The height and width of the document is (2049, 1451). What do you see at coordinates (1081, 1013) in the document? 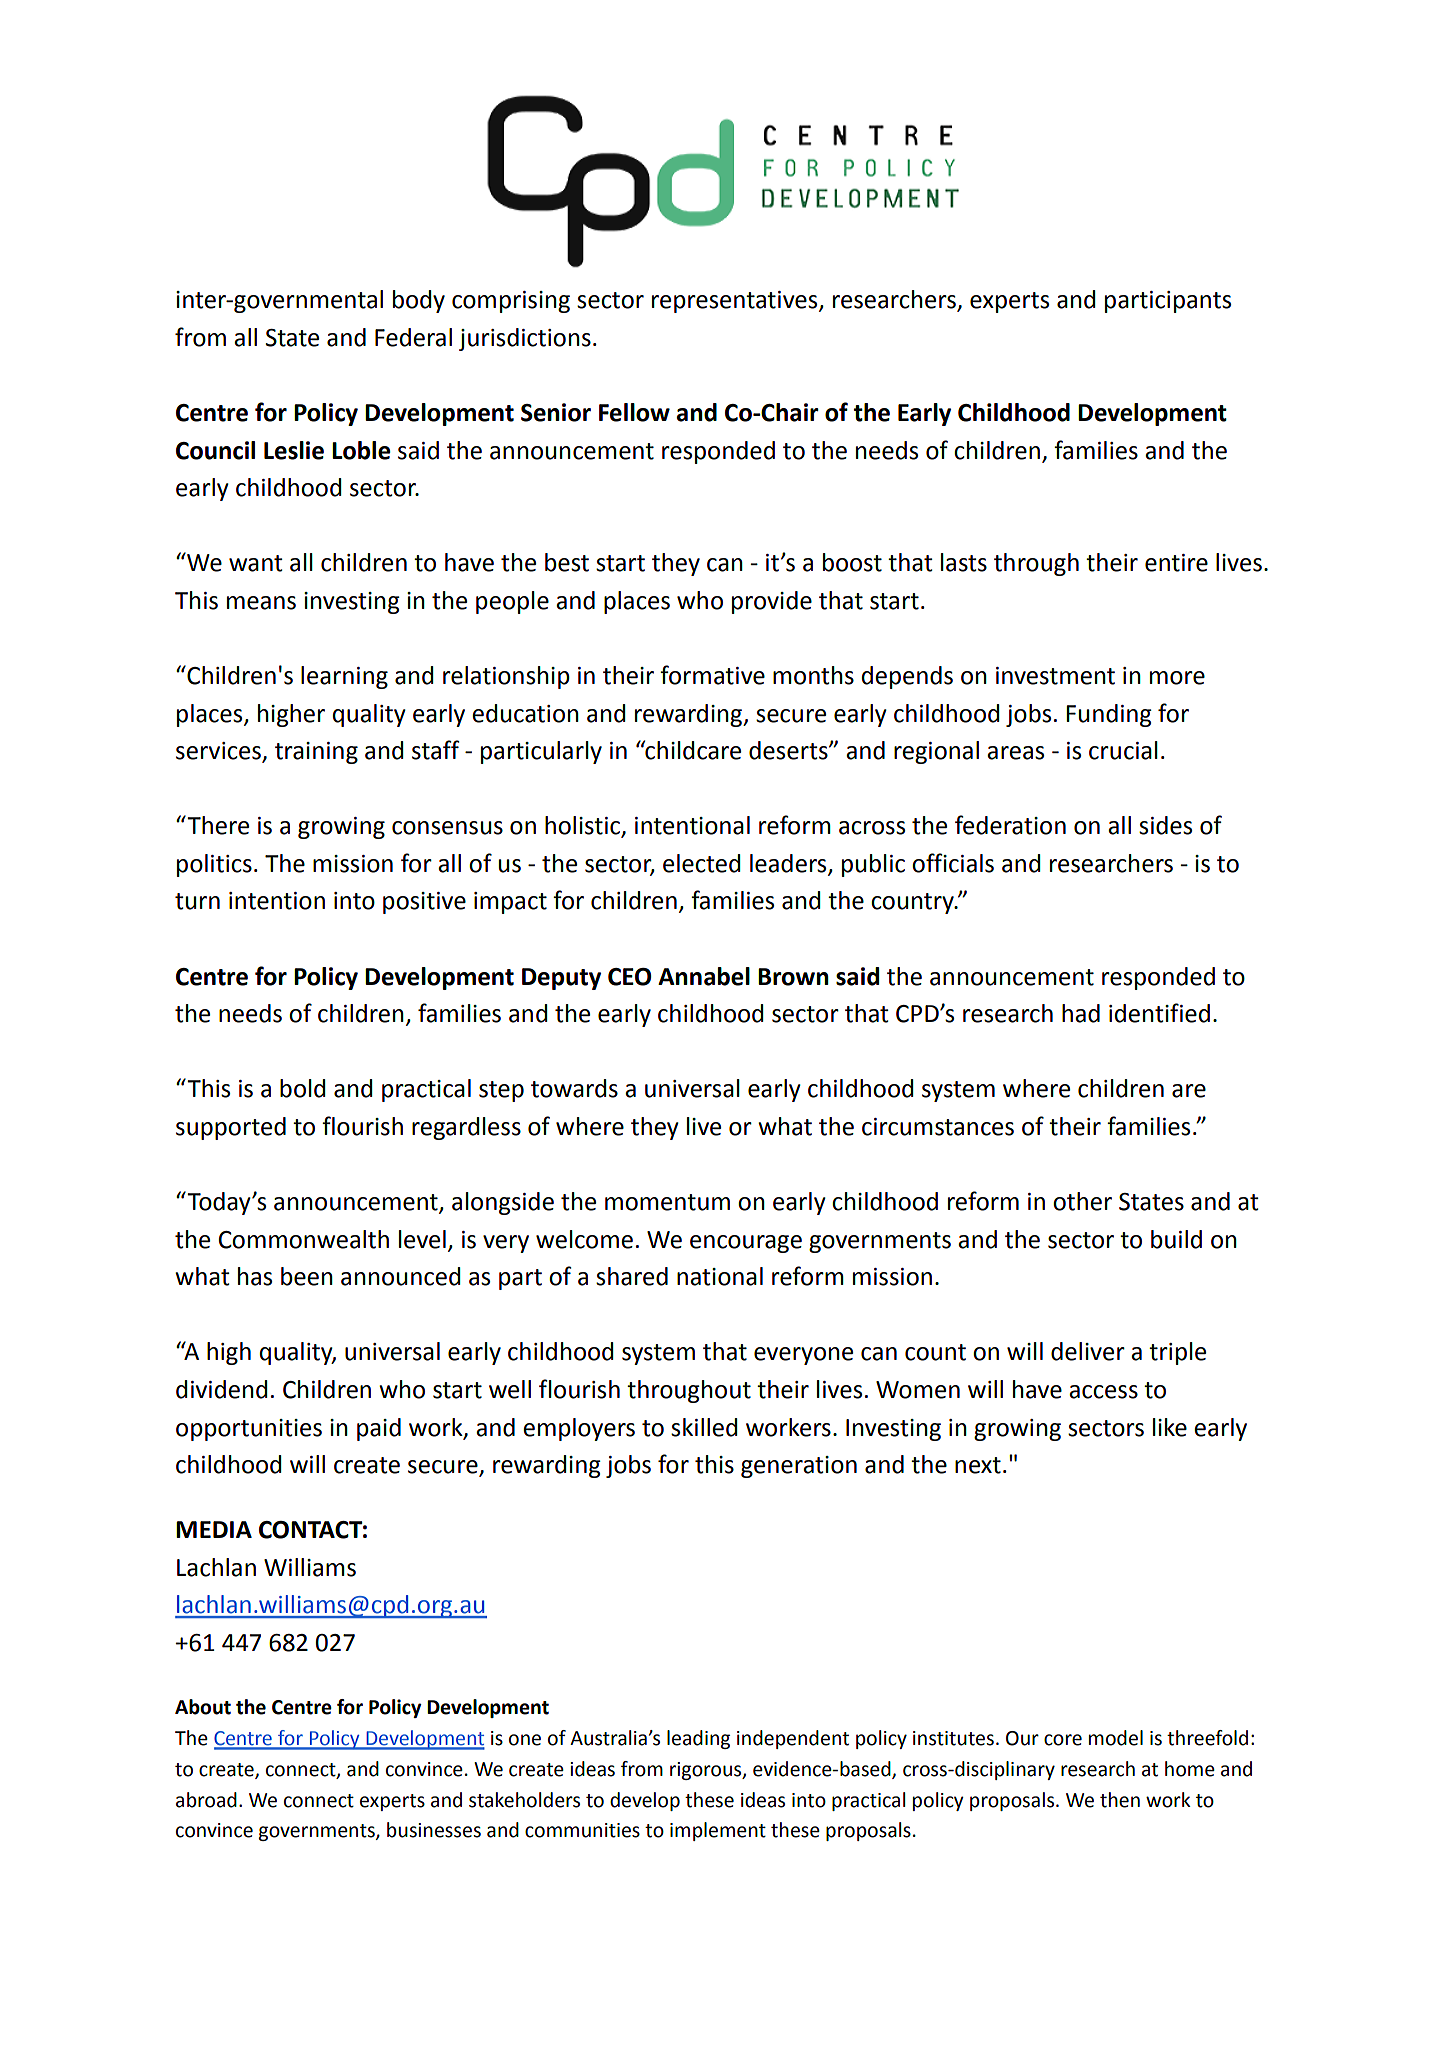
I see `had` at bounding box center [1081, 1013].
